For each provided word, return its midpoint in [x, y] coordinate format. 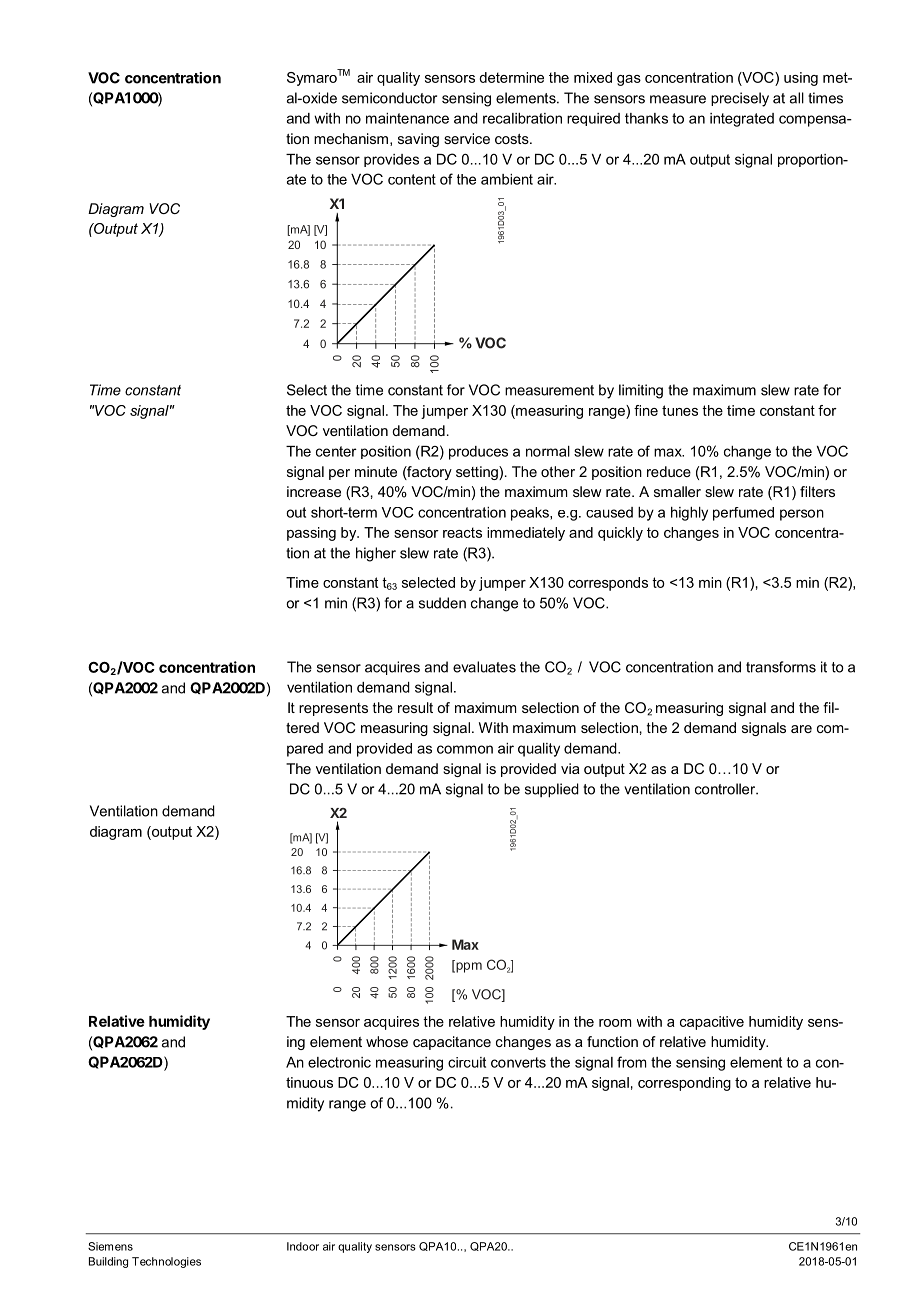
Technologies [166, 1262]
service [467, 138]
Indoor [303, 1246]
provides [391, 160]
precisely [740, 99]
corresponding [684, 1084]
